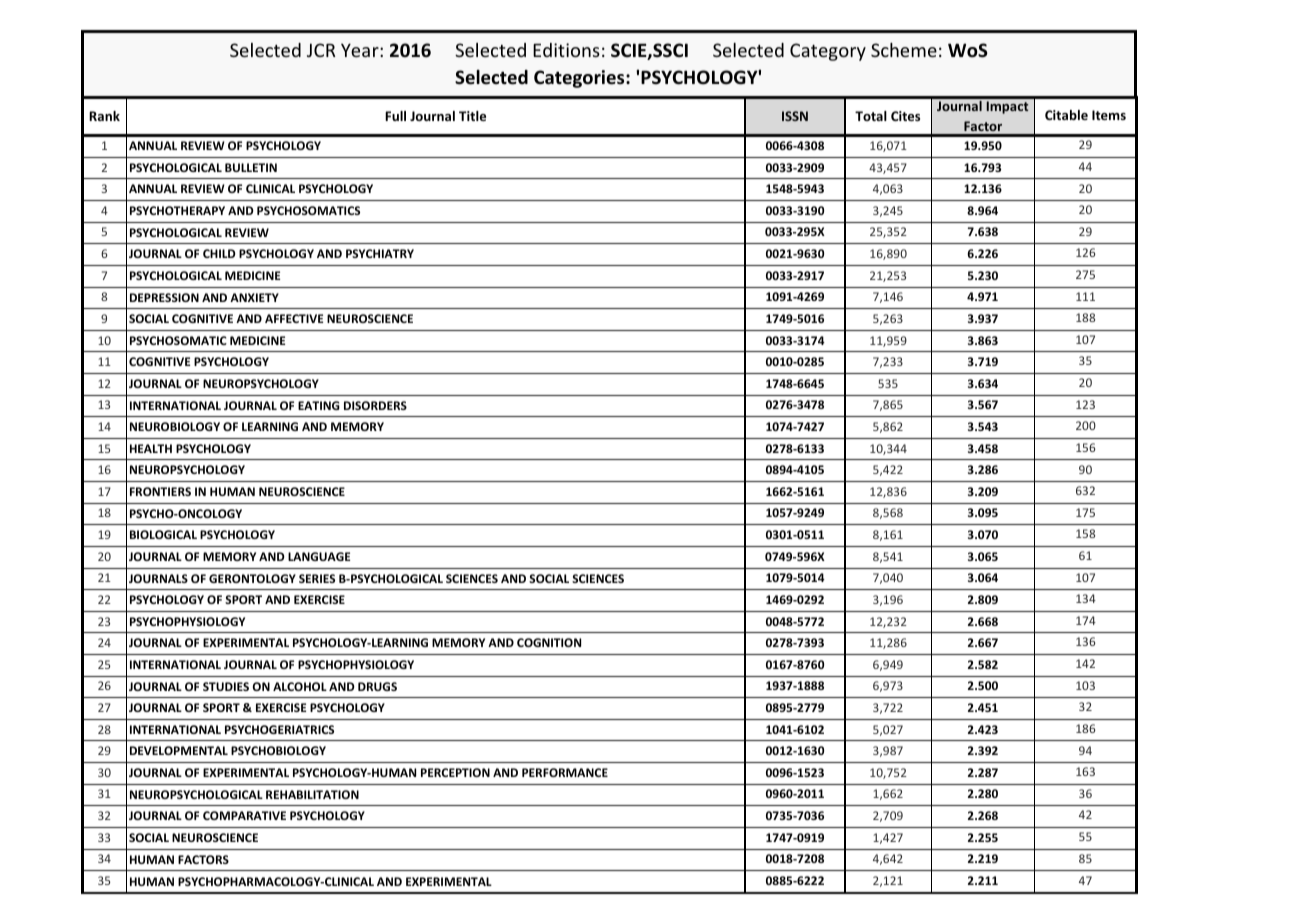  I want to click on PSYCHIATRY, so click(380, 253).
